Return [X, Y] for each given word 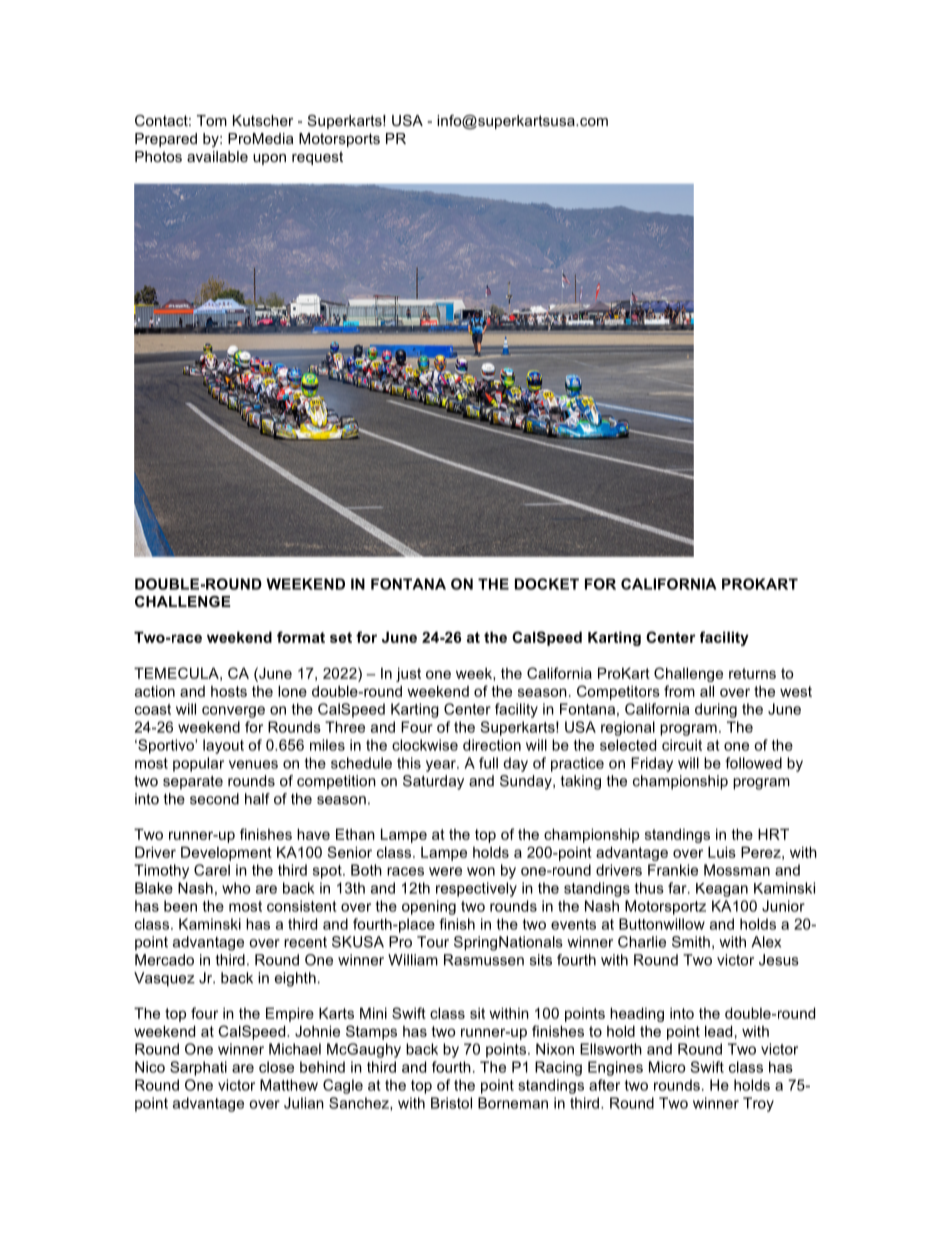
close [276, 1067]
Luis [722, 852]
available [217, 156]
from [679, 691]
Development [226, 853]
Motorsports [339, 140]
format [301, 637]
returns [752, 673]
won [481, 871]
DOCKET [547, 584]
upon [269, 159]
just [408, 674]
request [317, 158]
